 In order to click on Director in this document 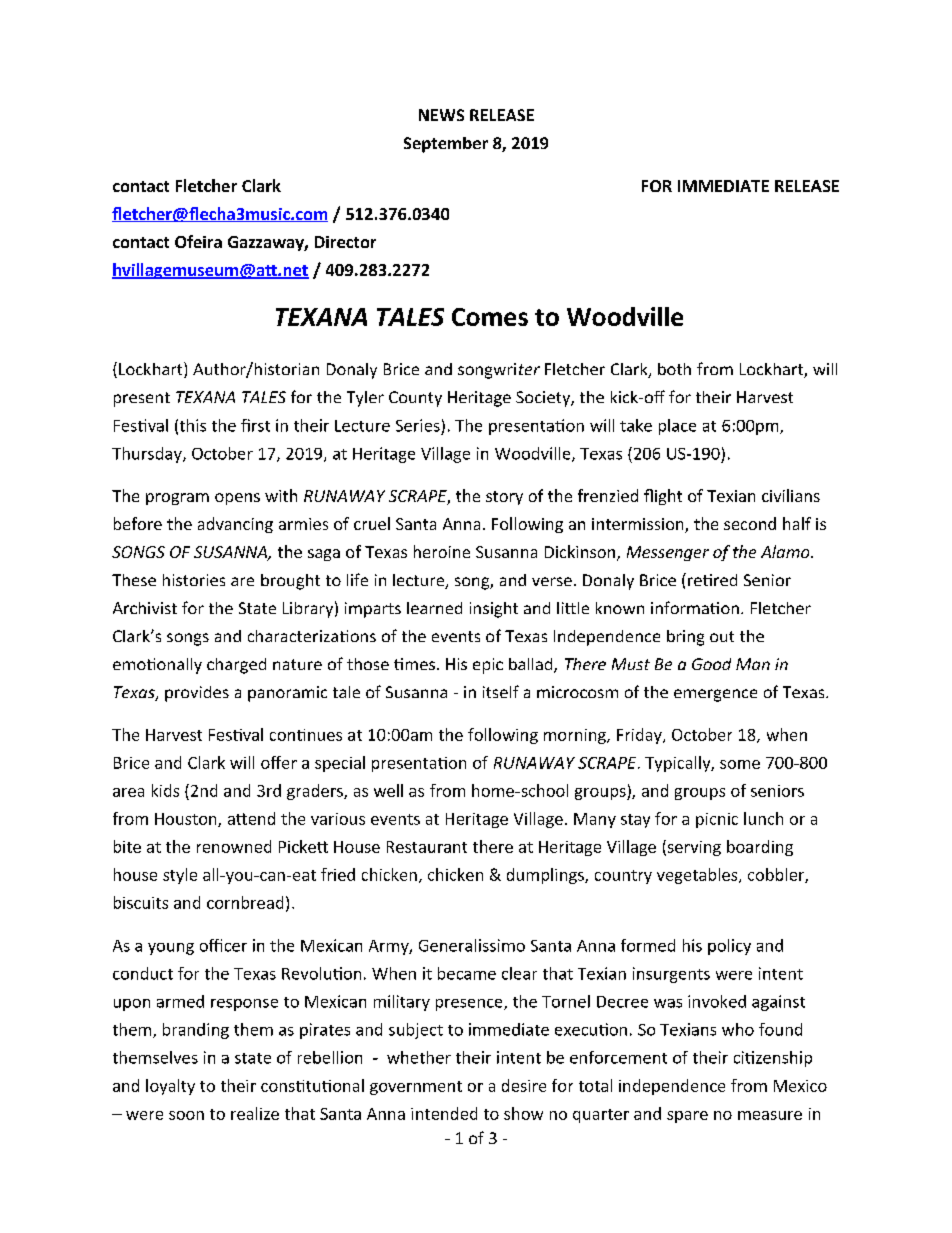, I will do `click(345, 242)`.
